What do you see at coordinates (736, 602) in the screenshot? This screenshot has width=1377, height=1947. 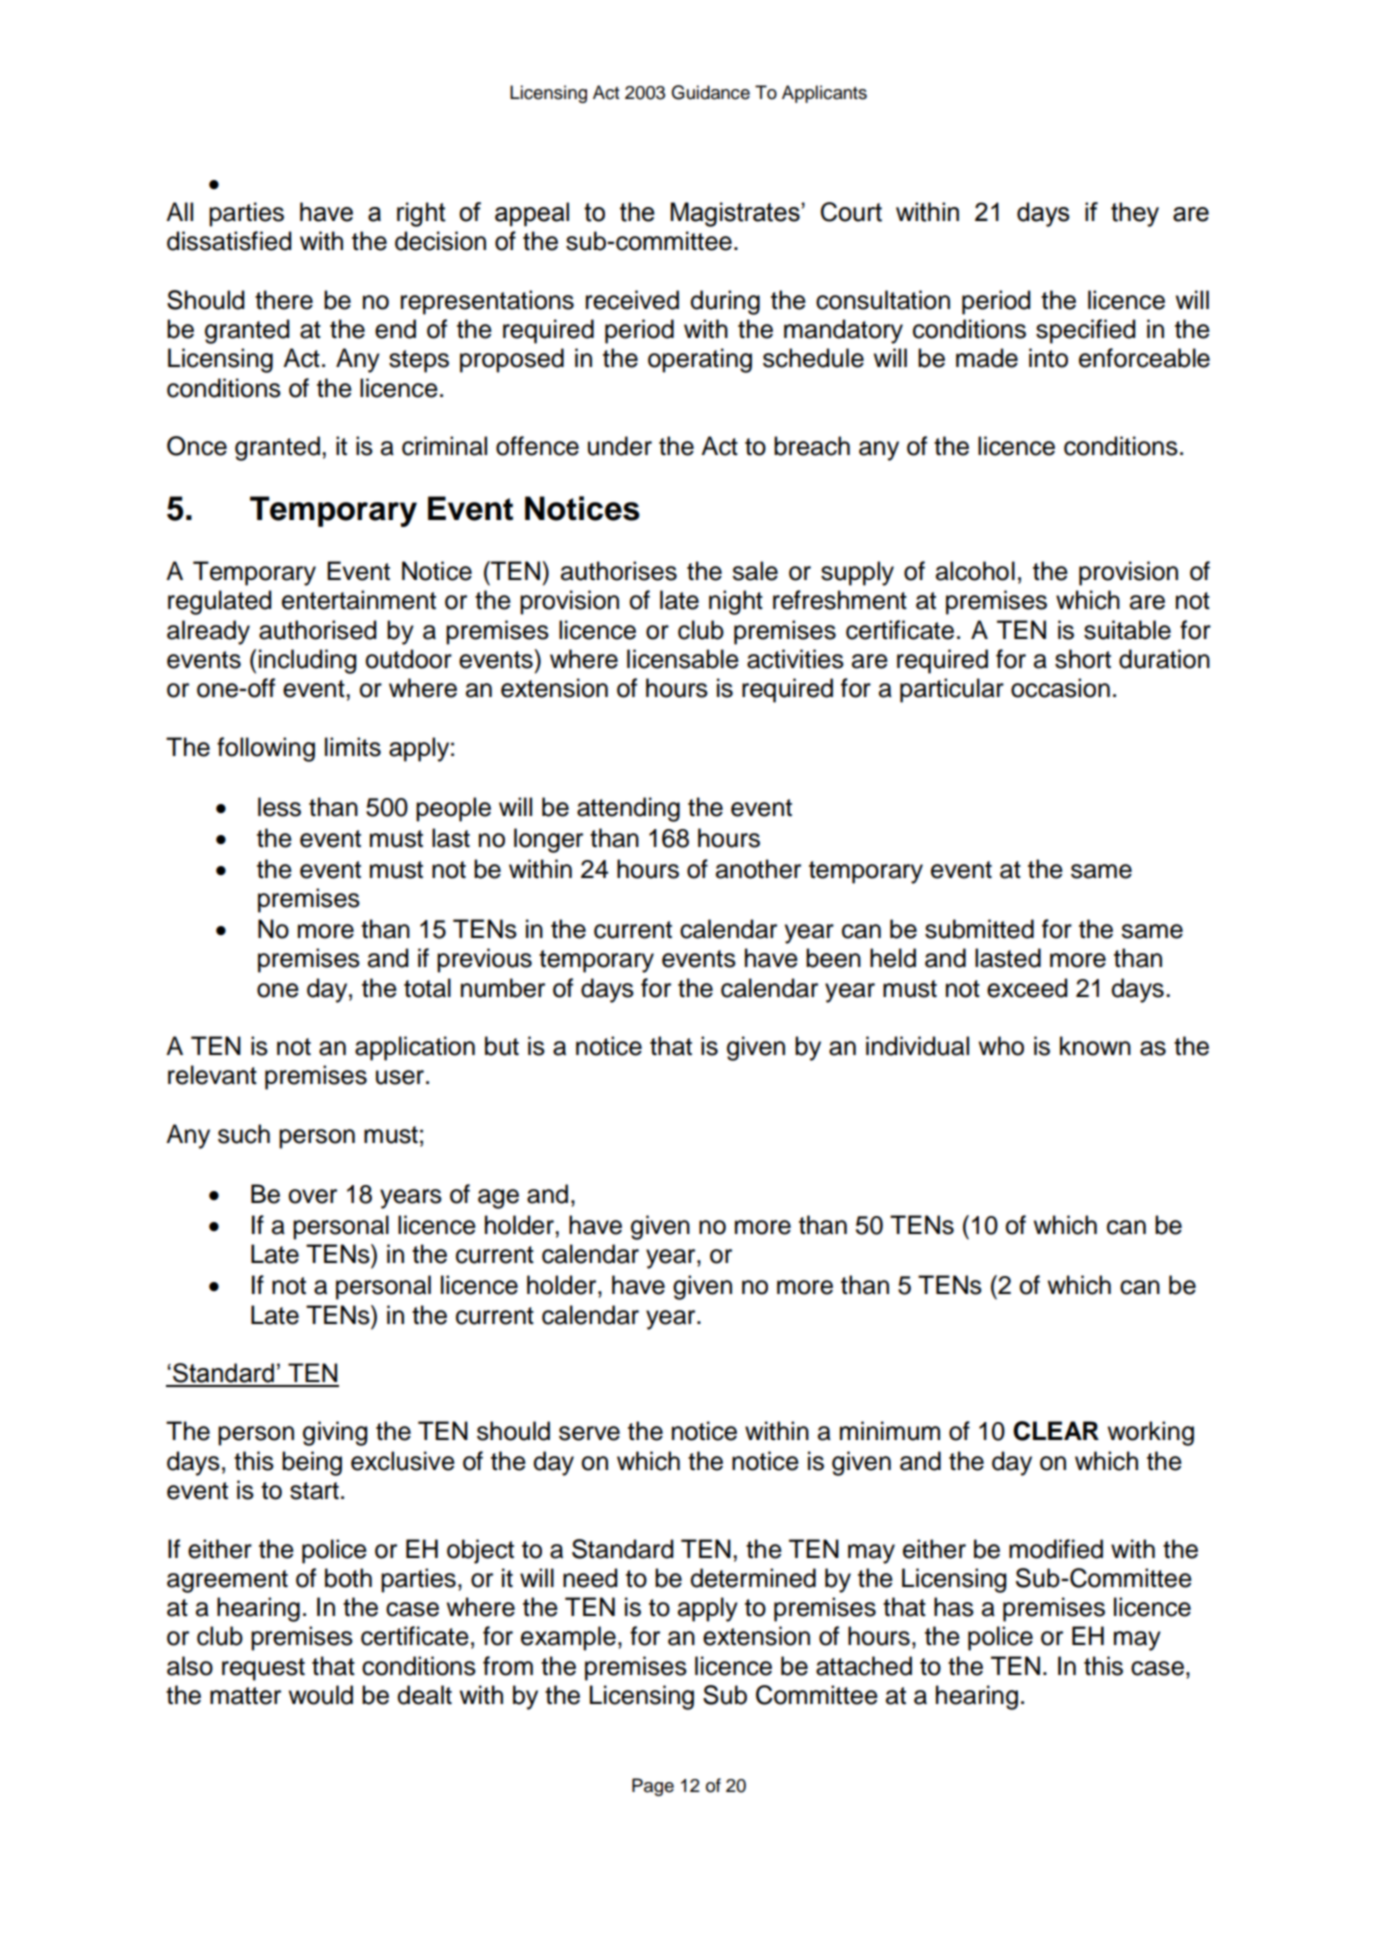 I see `night` at bounding box center [736, 602].
